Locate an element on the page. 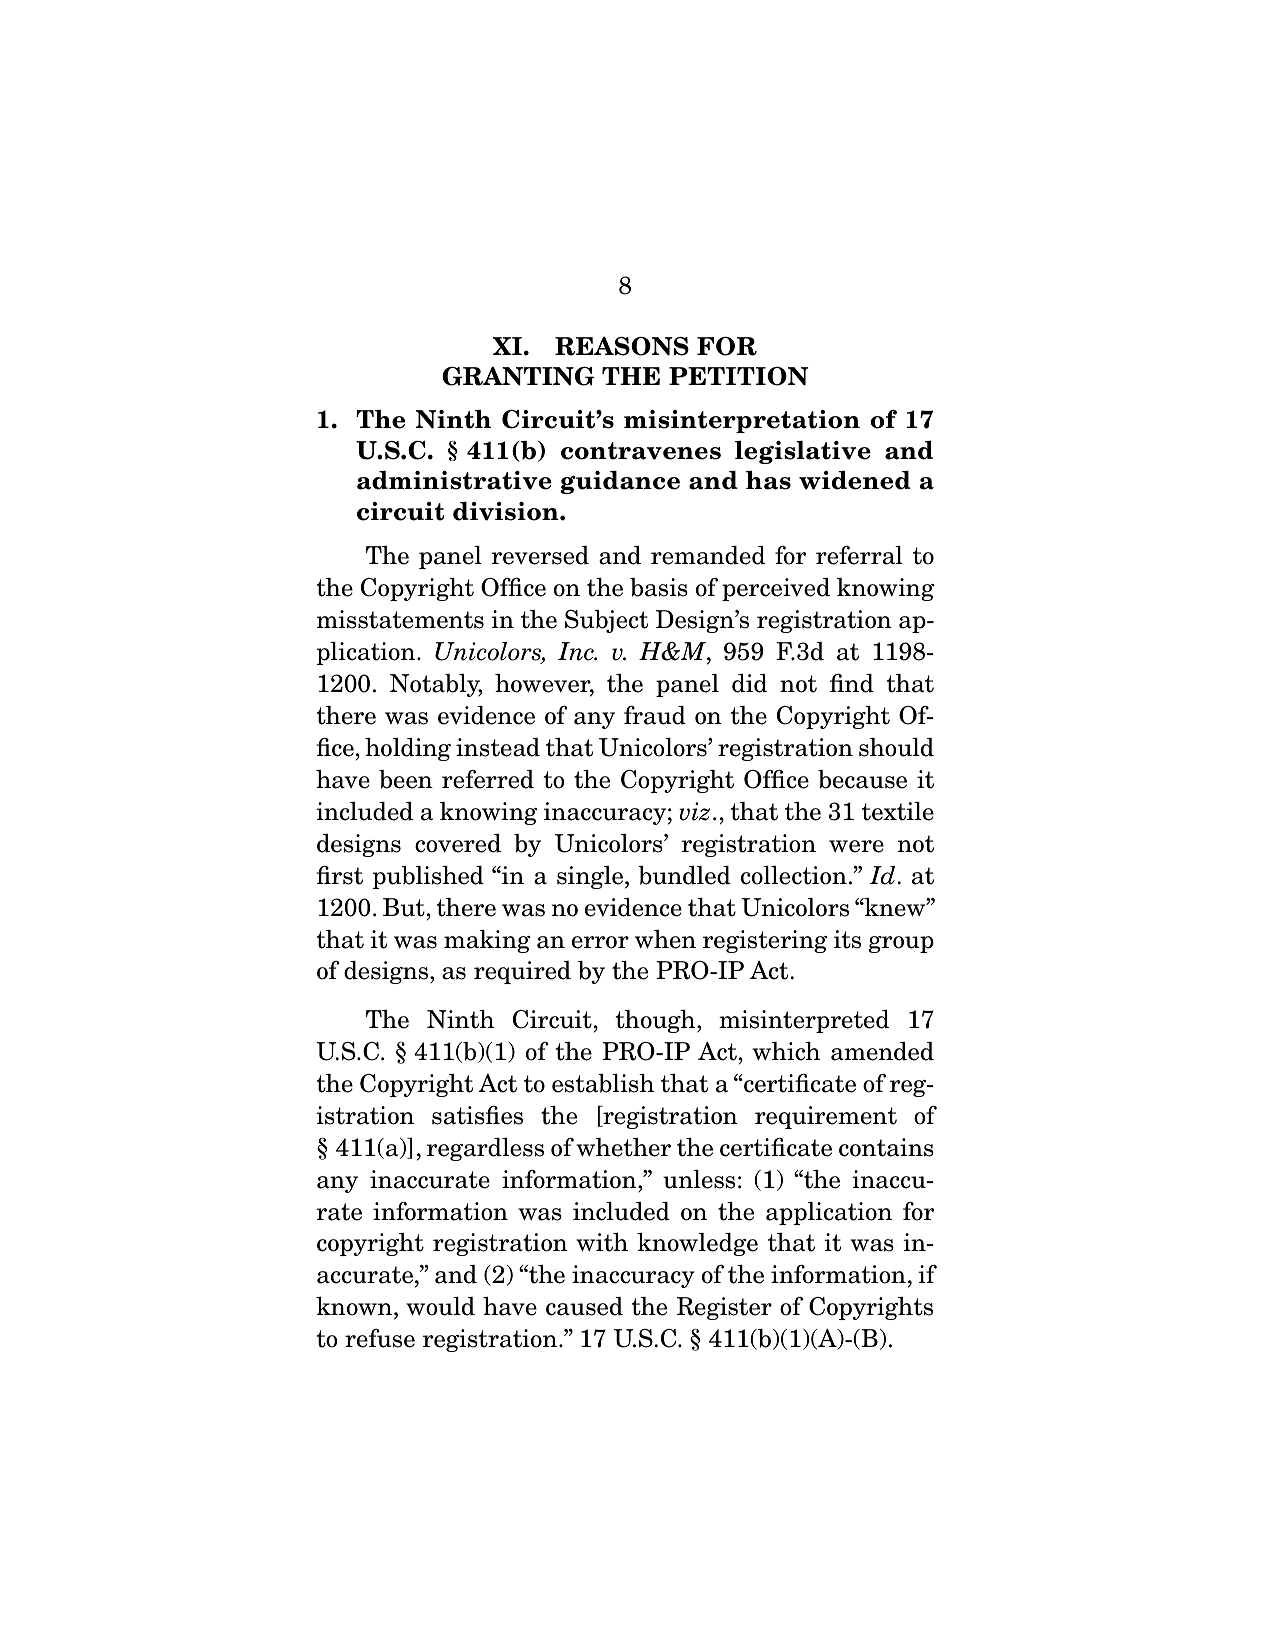 This image has height=1632, width=1261. were is located at coordinates (856, 846).
